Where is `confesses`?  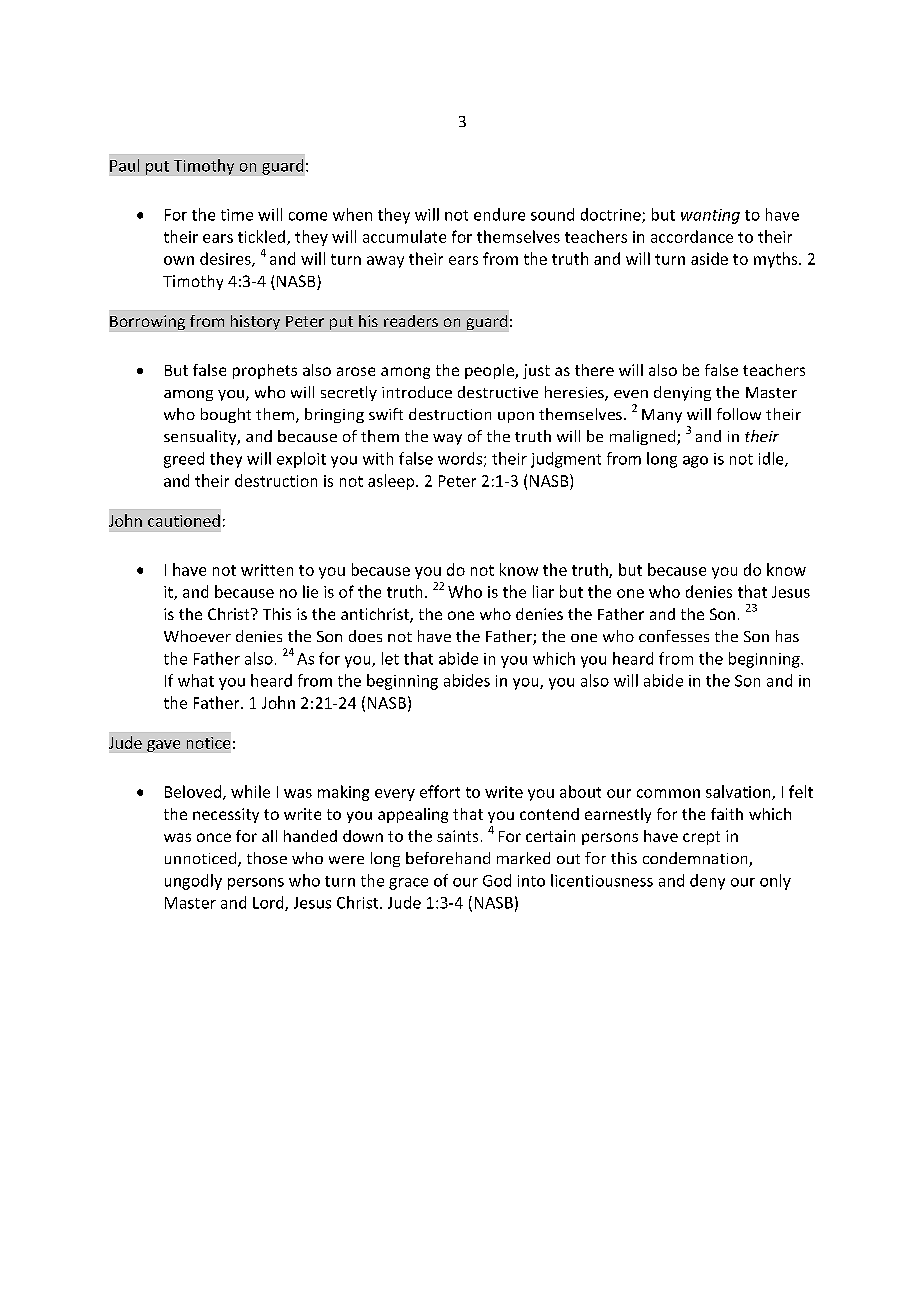 confesses is located at coordinates (674, 636).
